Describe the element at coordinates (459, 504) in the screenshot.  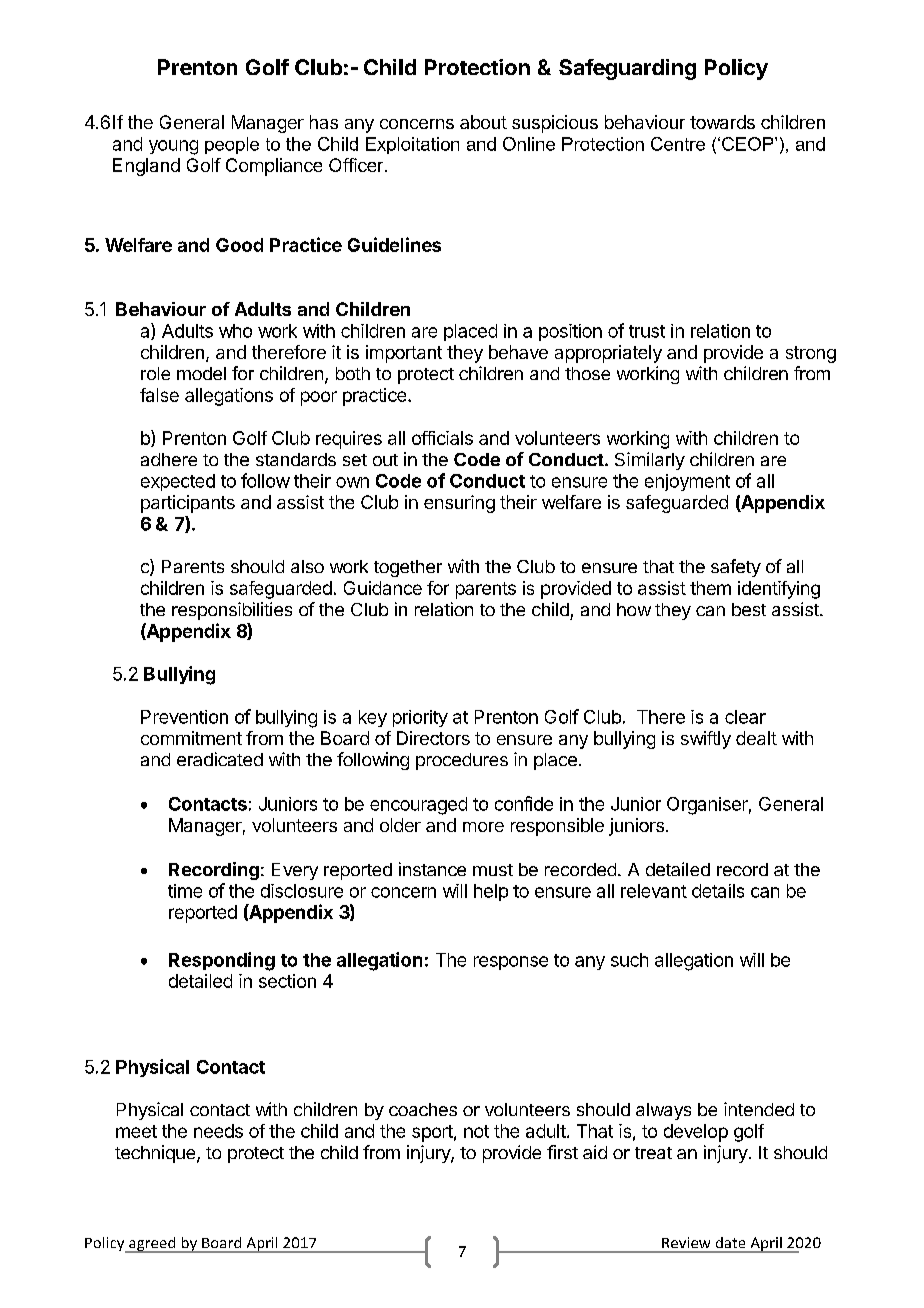
I see `ensuring` at that location.
